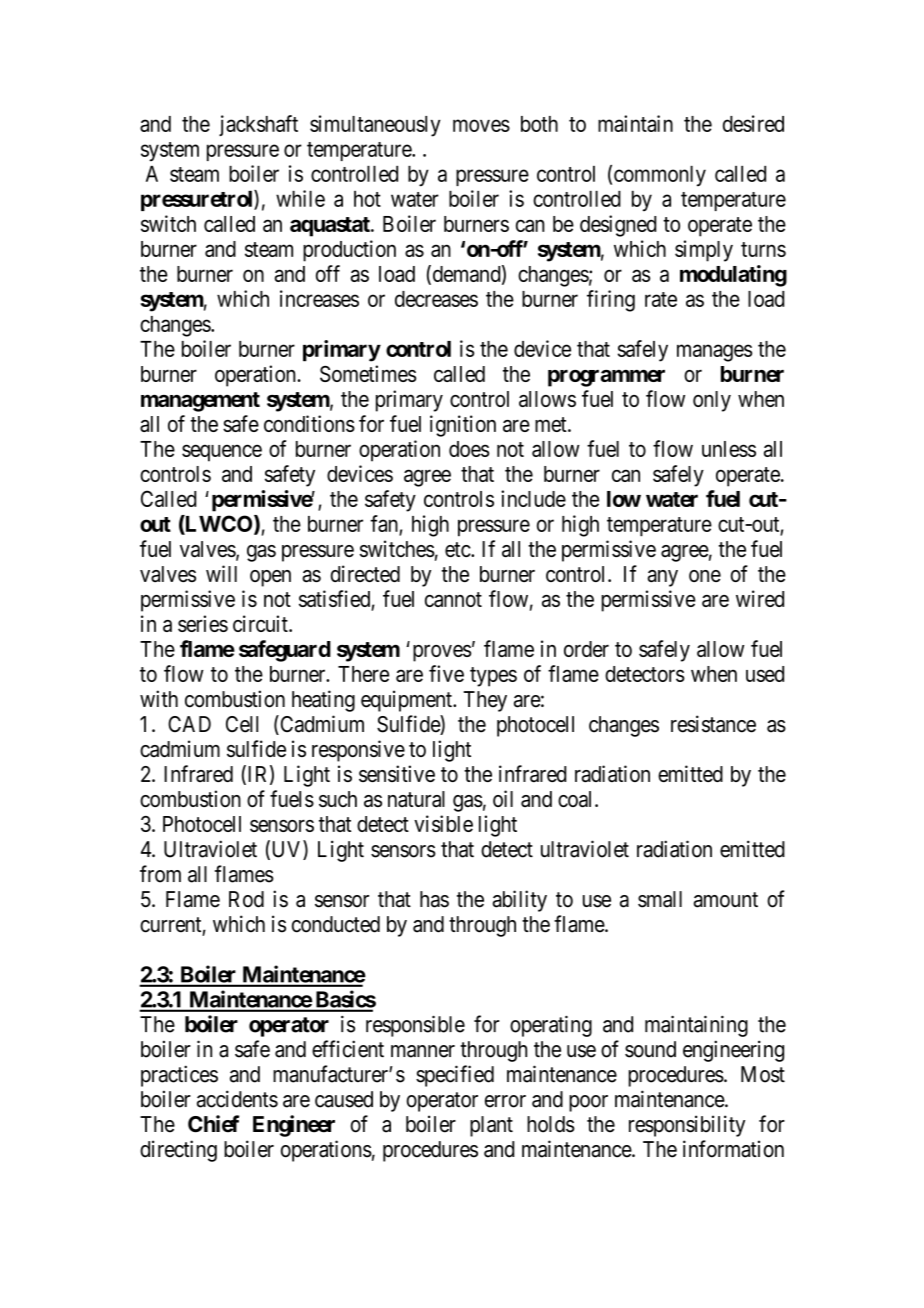  Describe the element at coordinates (753, 123) in the screenshot. I see `desired` at that location.
